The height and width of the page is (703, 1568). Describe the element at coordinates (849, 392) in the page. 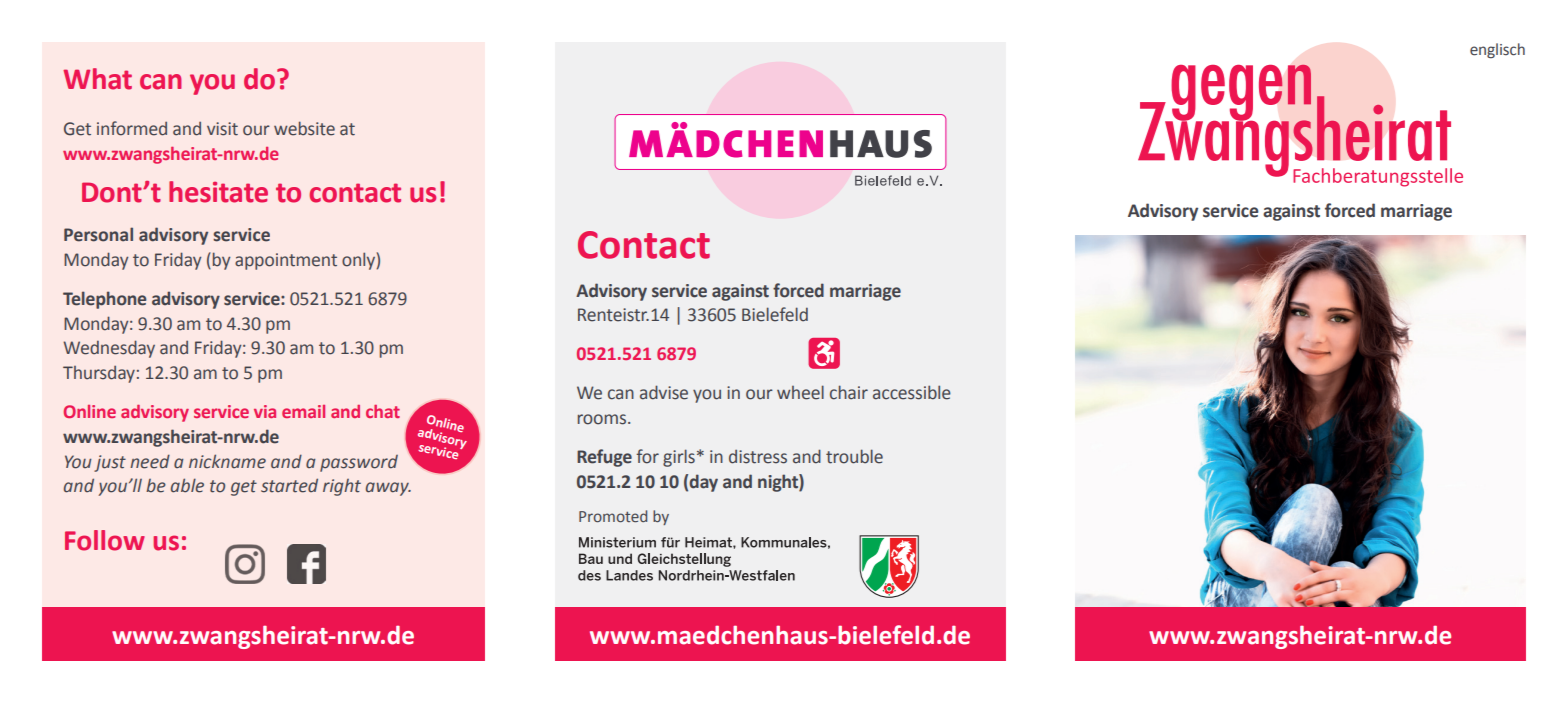

I see `chair` at that location.
